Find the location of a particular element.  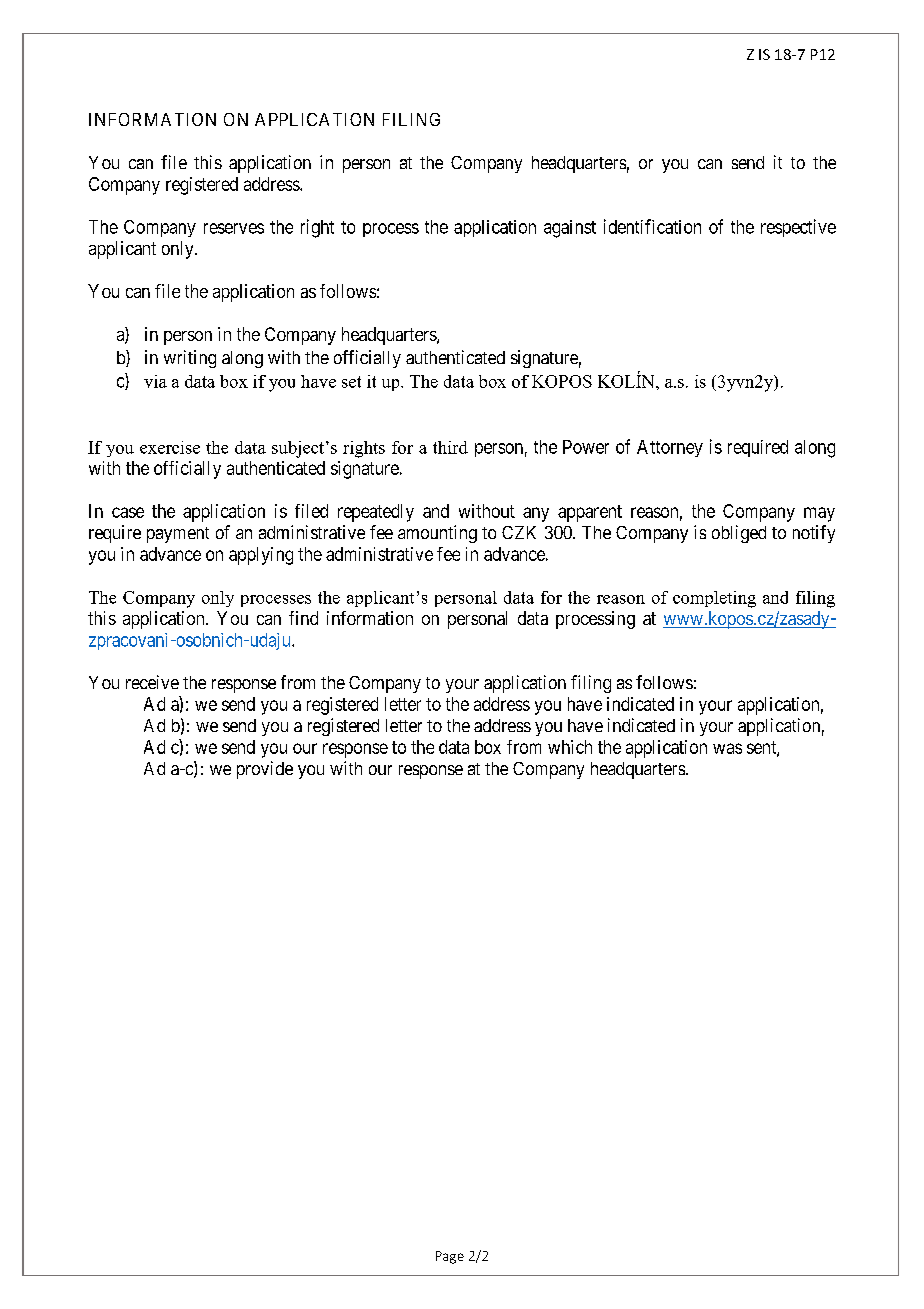

respective is located at coordinates (798, 228).
